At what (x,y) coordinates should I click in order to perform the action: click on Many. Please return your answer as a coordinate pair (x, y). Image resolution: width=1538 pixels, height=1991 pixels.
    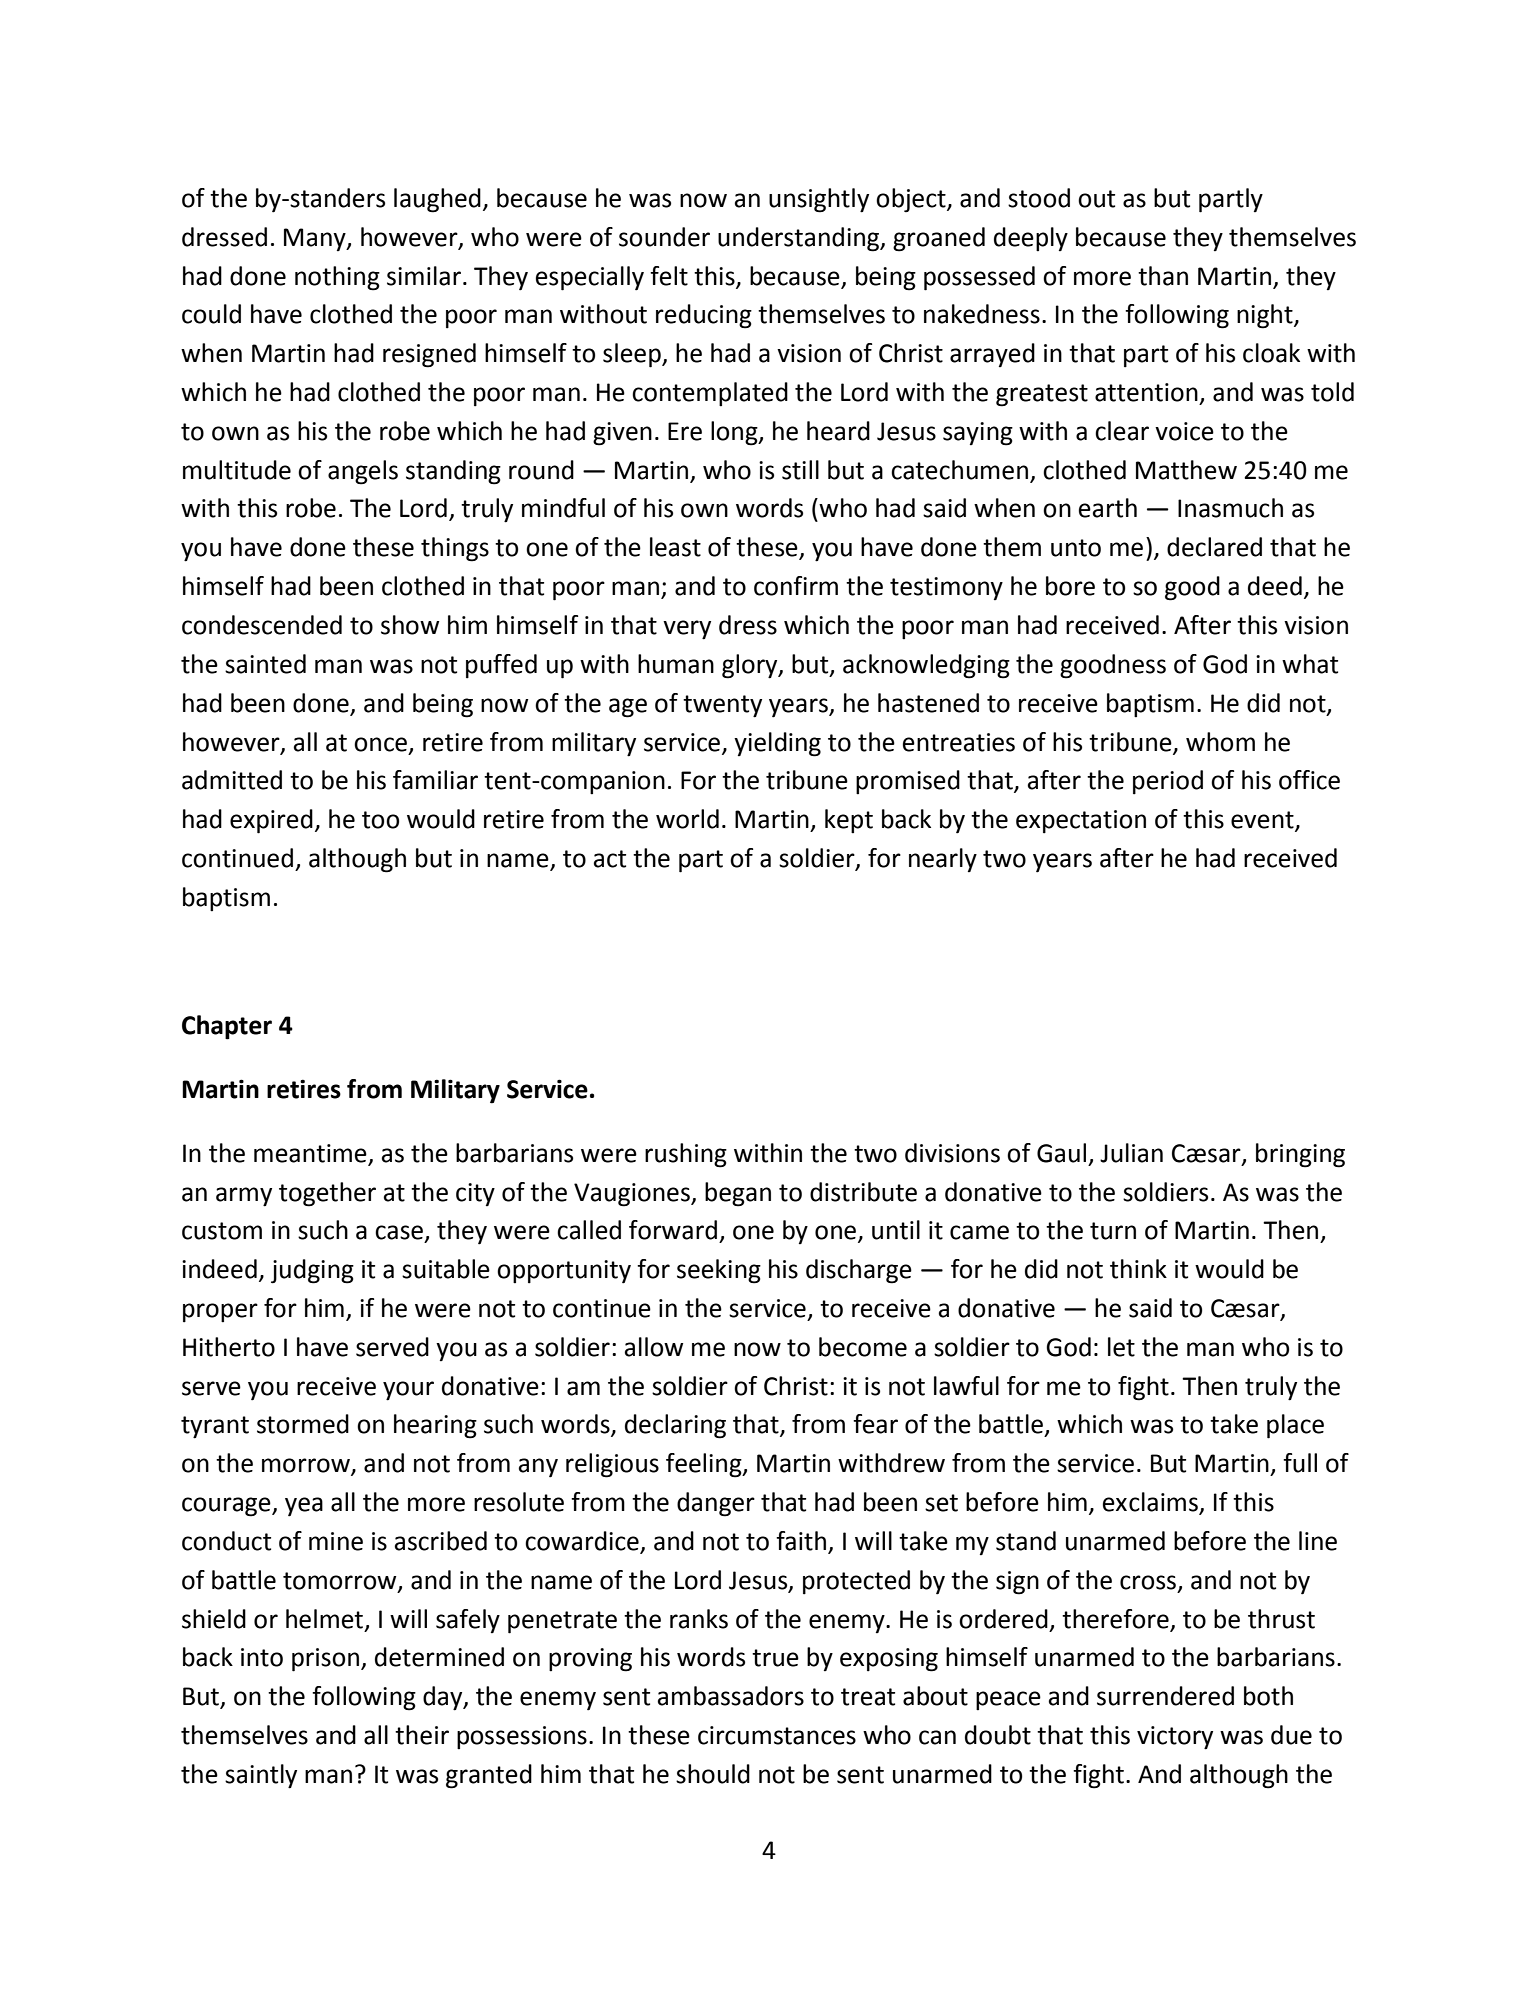
    Looking at the image, I should click on (316, 239).
